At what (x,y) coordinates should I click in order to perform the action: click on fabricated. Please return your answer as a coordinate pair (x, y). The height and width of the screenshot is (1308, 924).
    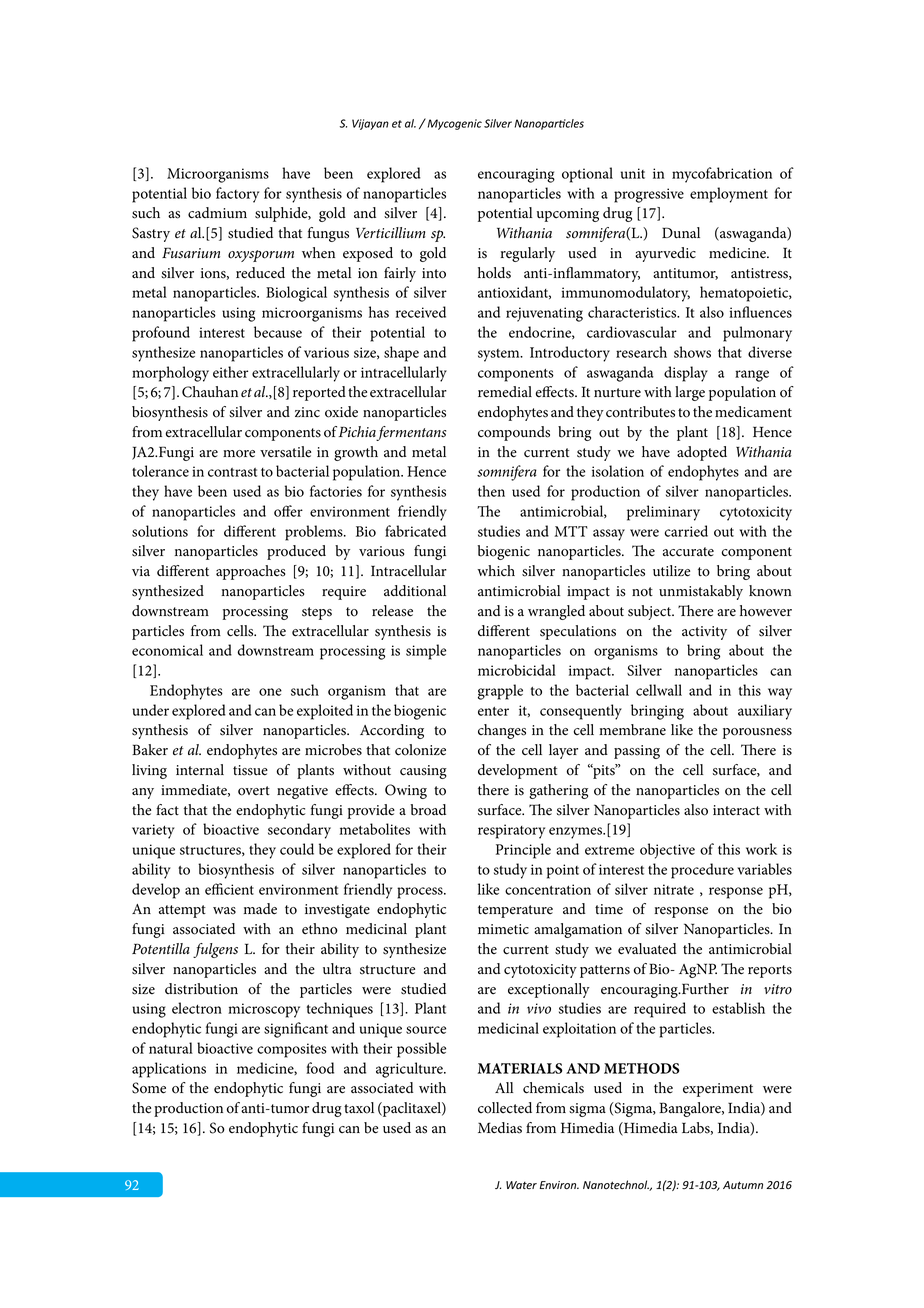
    Looking at the image, I should click on (415, 531).
